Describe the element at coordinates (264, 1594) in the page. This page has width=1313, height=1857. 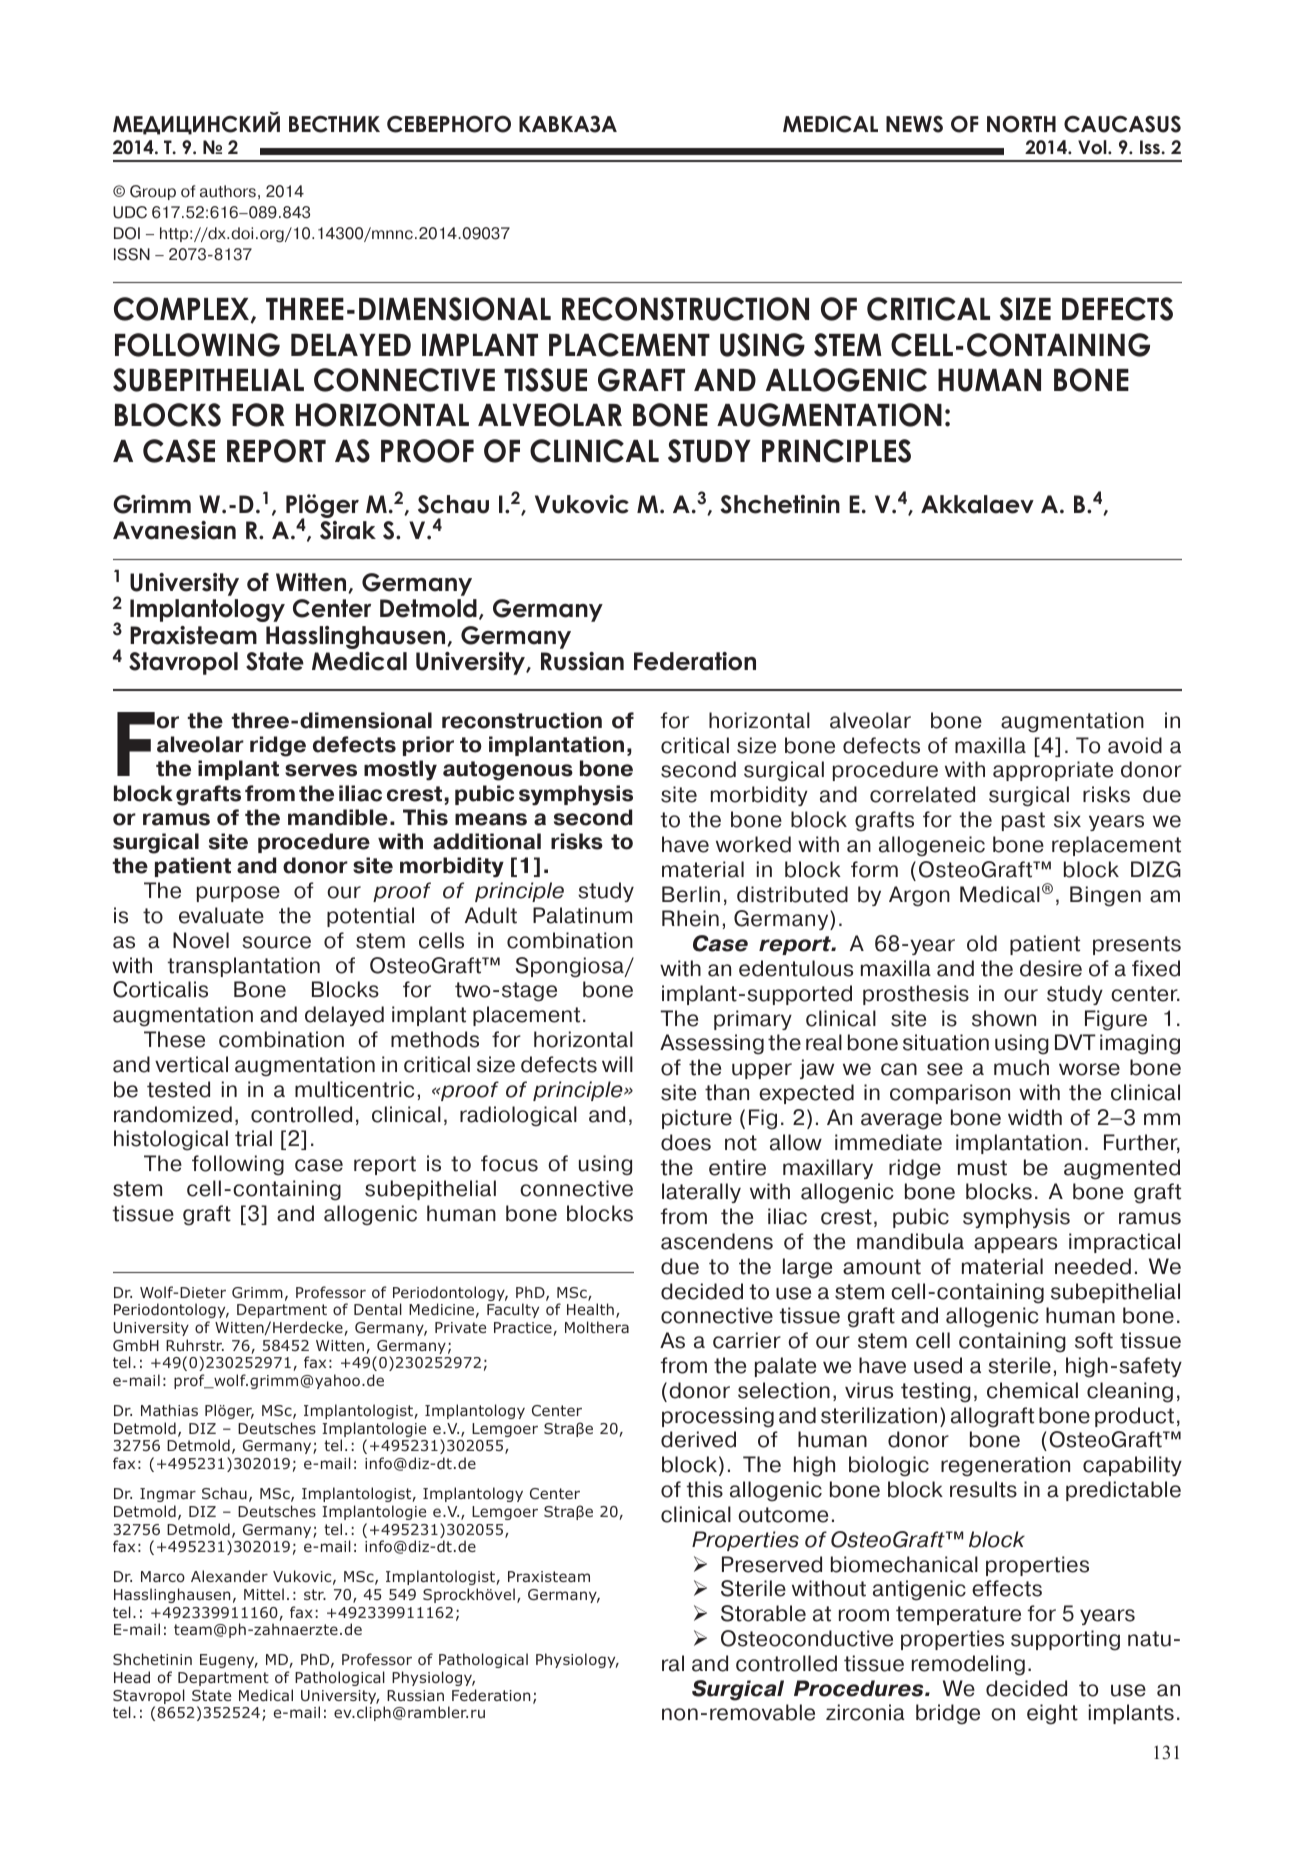
I see `Mittel` at that location.
